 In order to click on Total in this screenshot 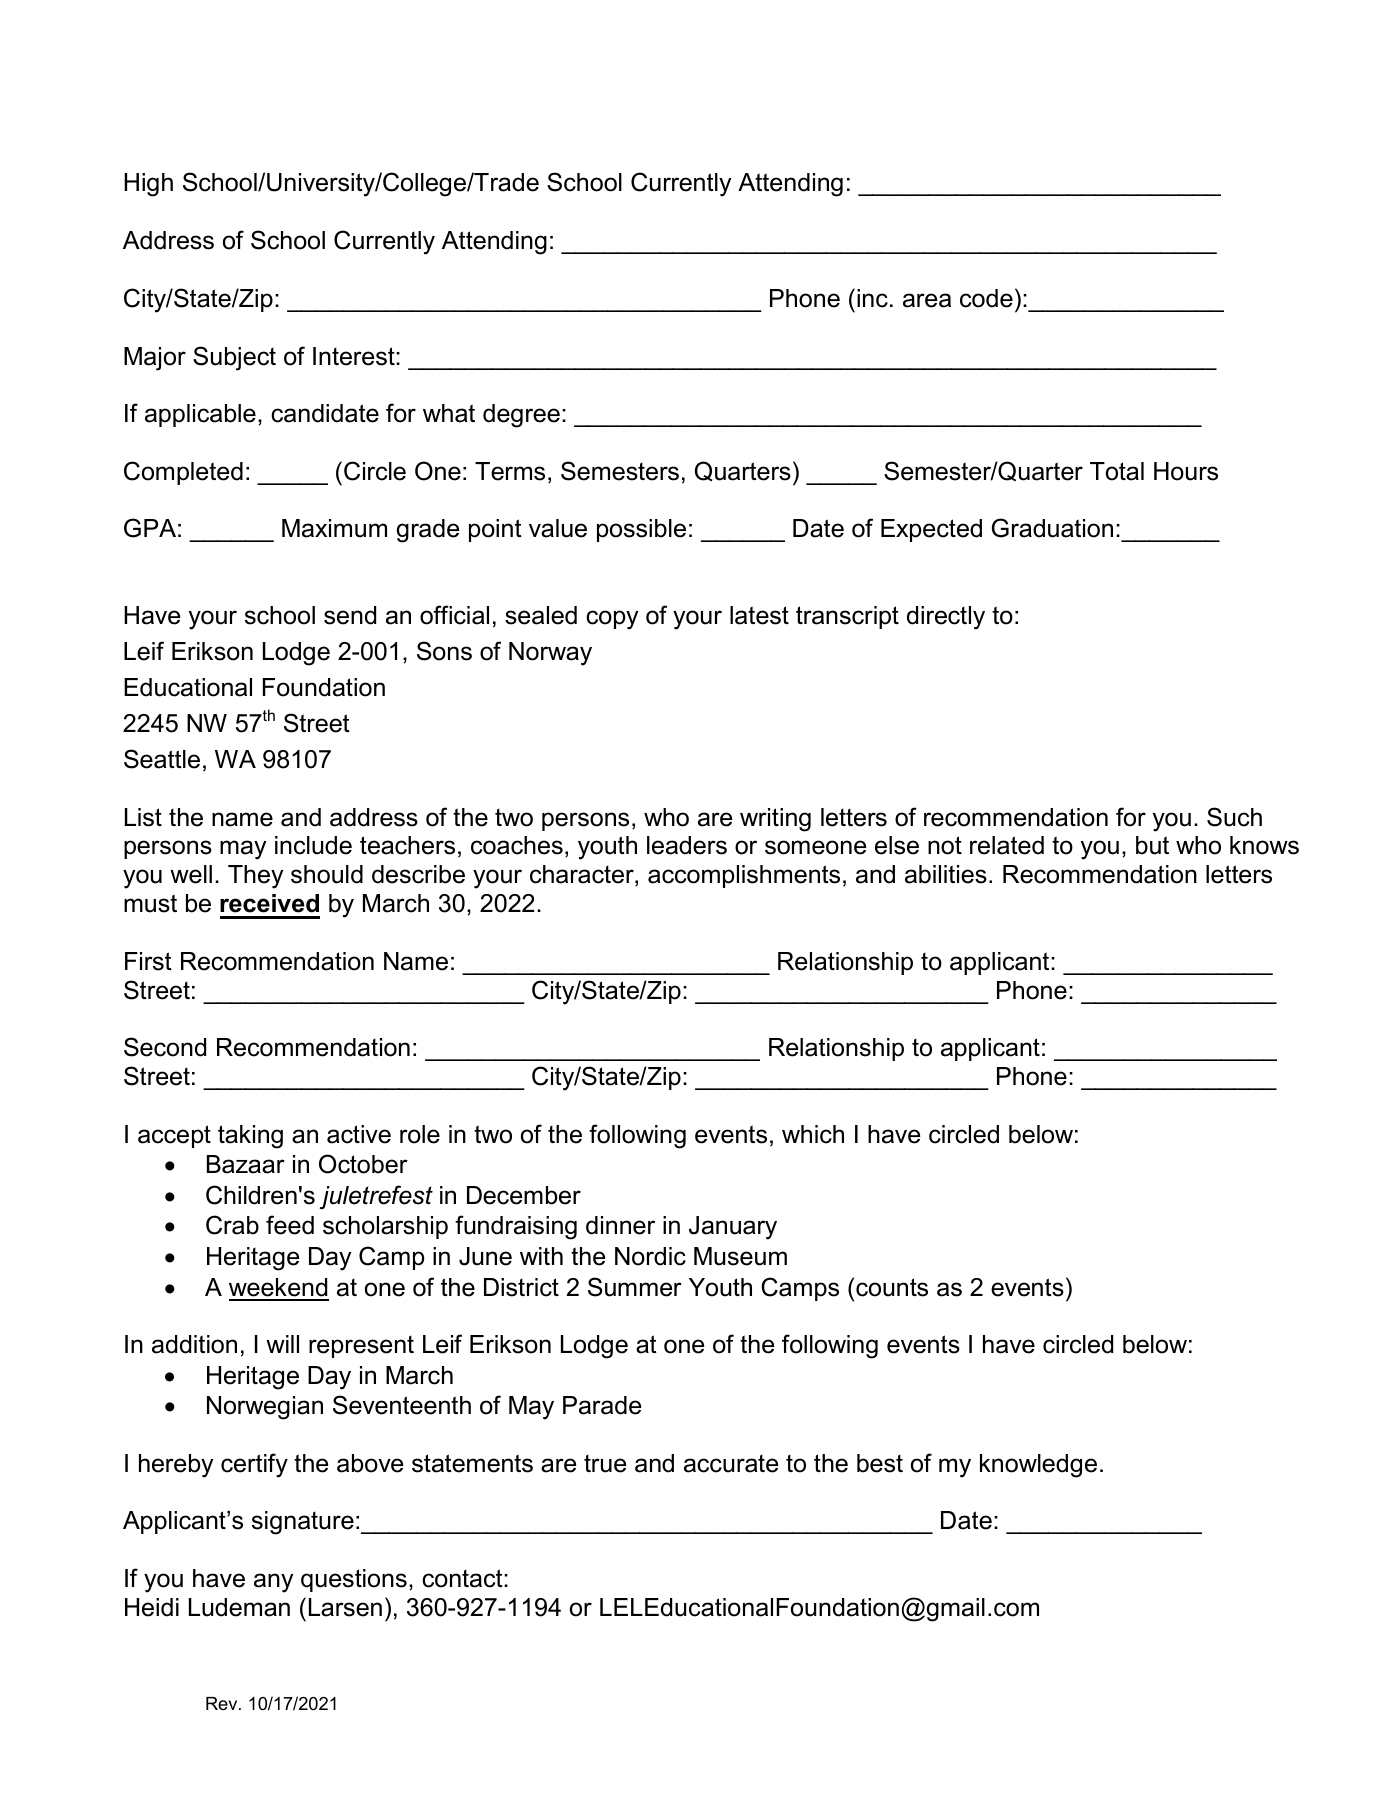, I will do `click(1117, 471)`.
